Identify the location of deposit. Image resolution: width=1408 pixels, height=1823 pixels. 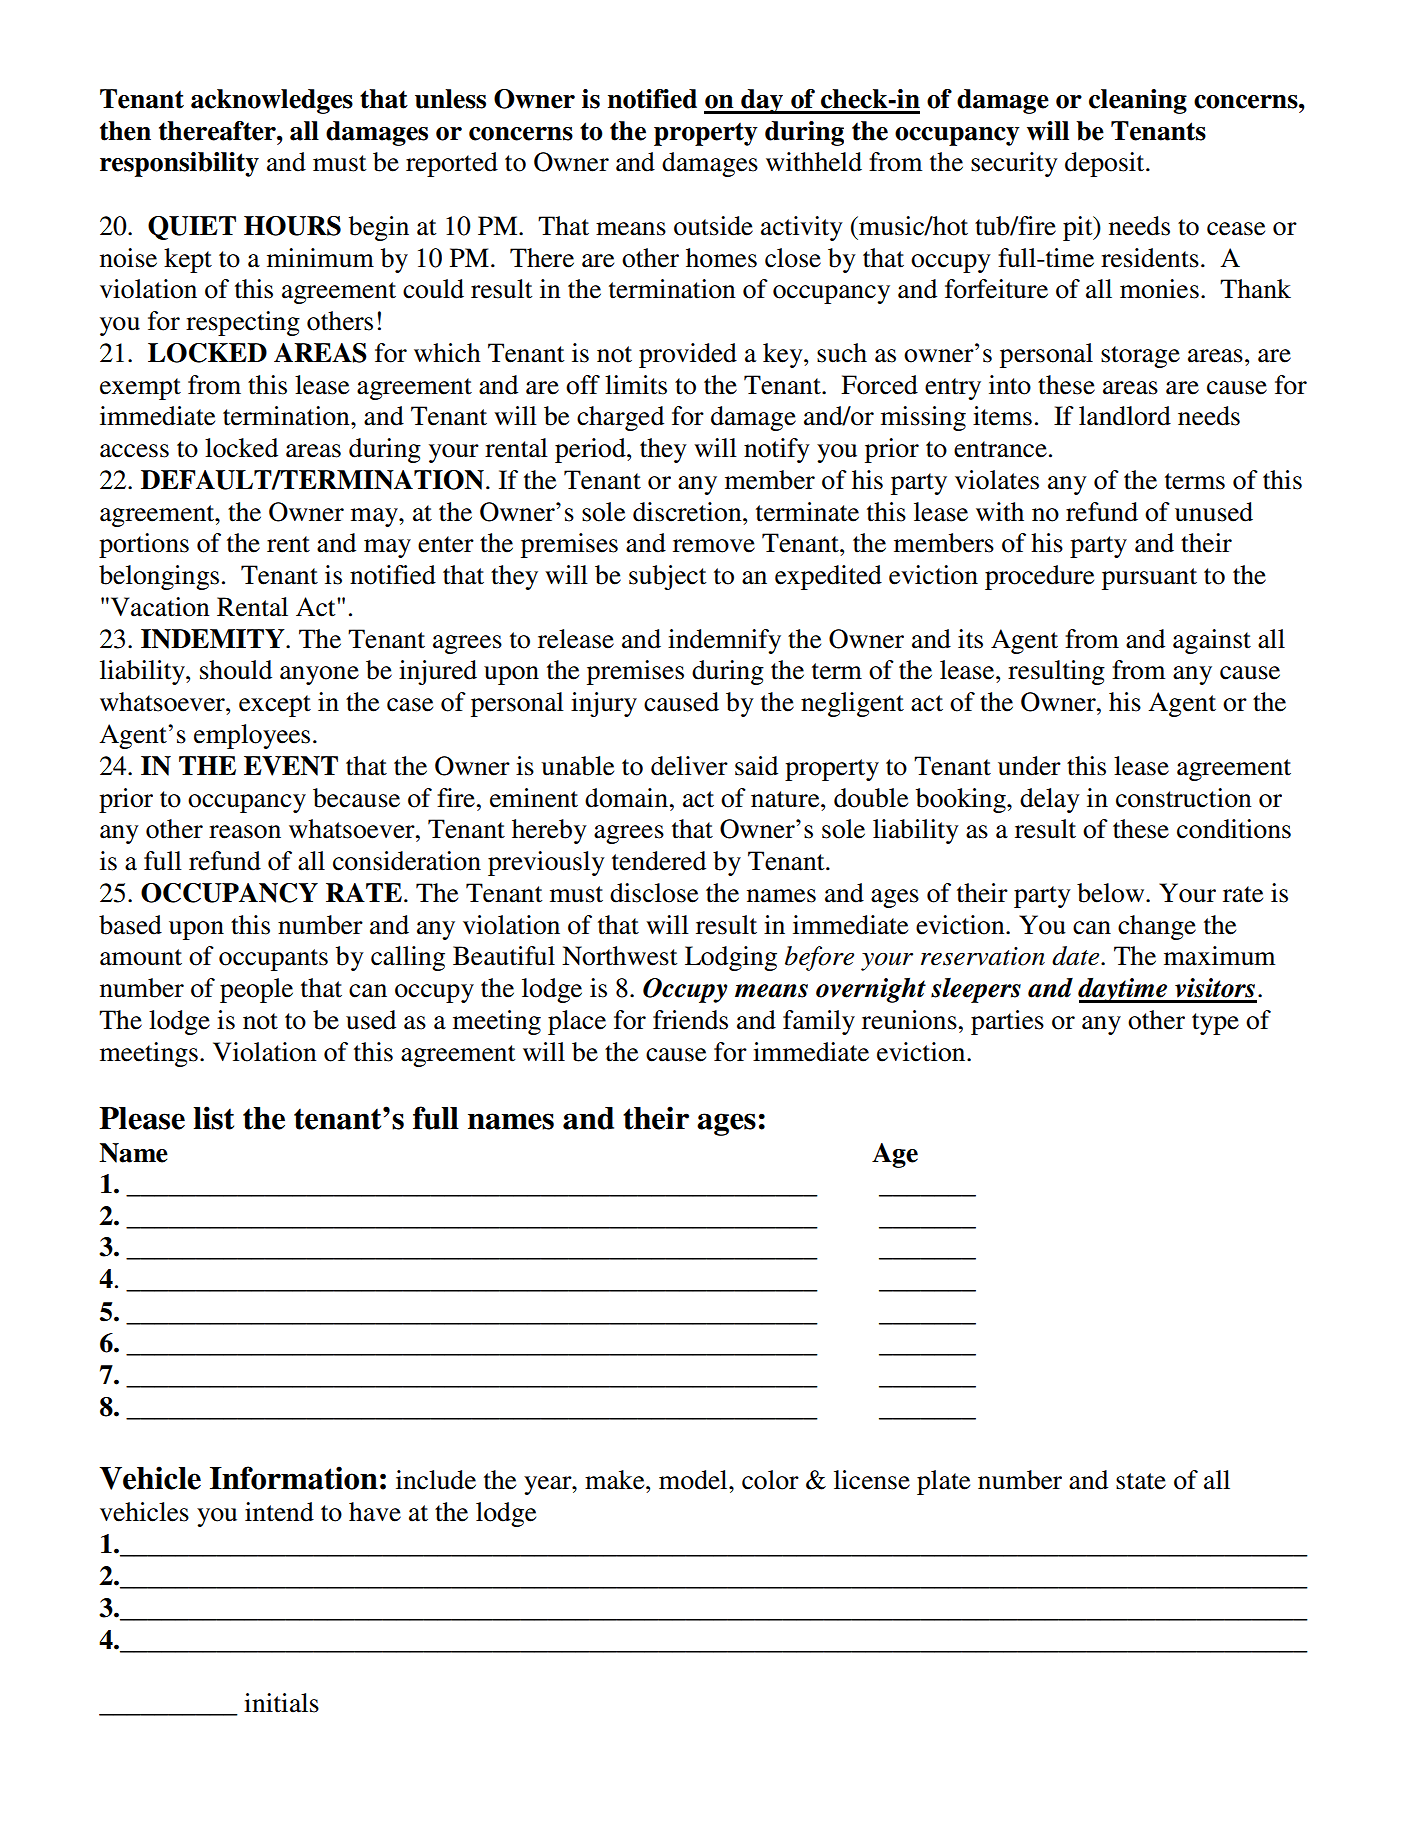
(1106, 164).
